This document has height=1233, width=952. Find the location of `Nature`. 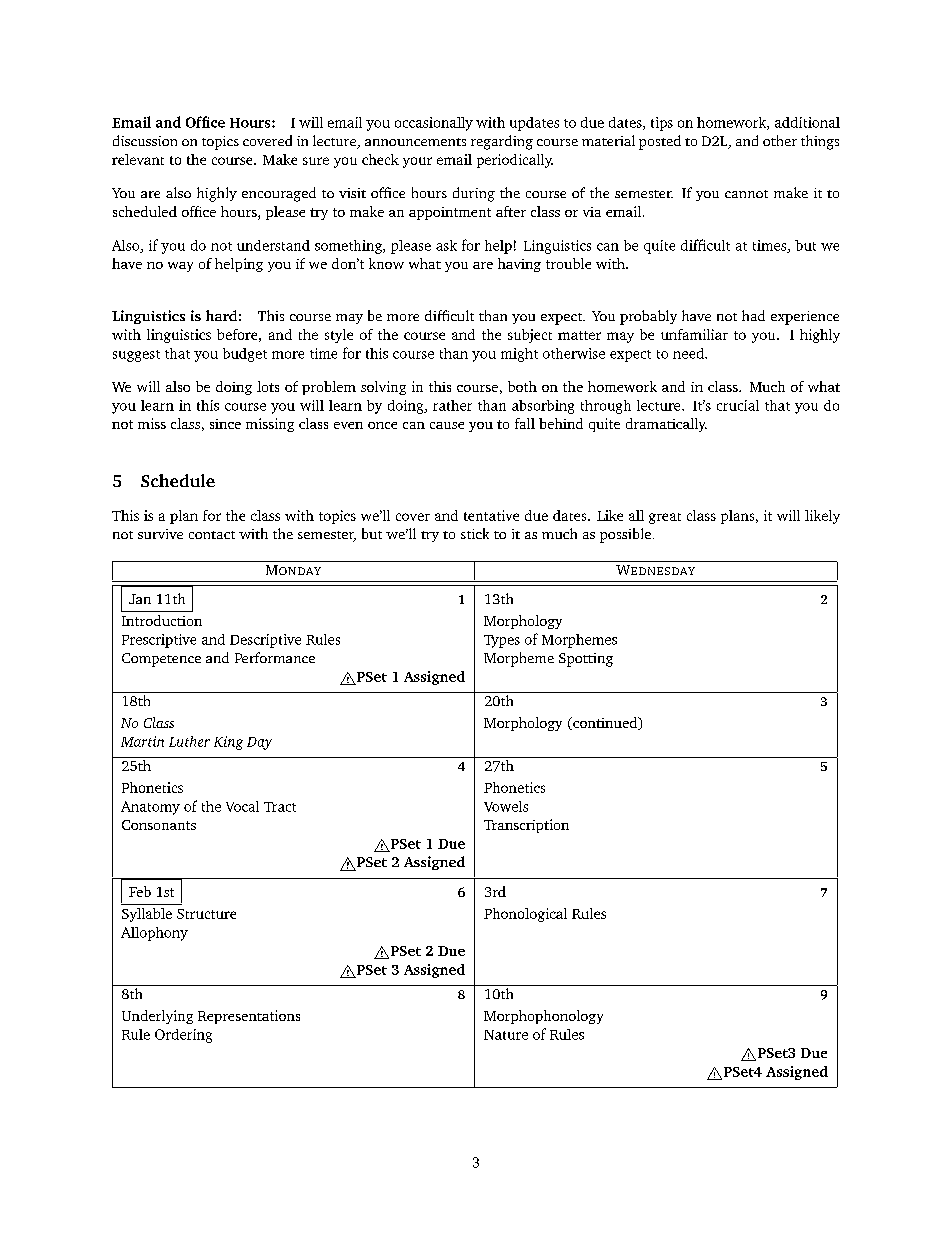

Nature is located at coordinates (506, 1035).
